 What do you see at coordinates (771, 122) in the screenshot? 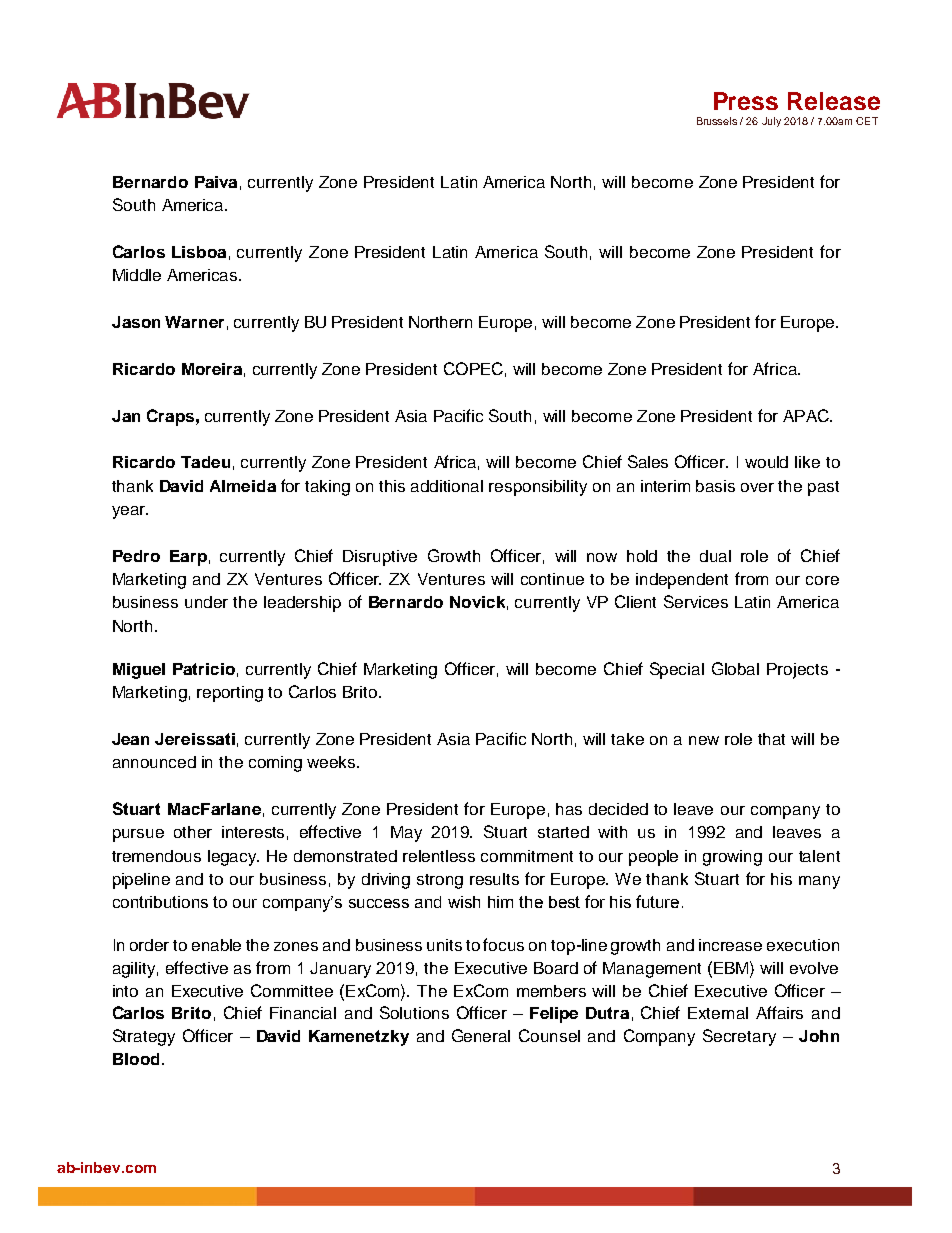
I see `July` at bounding box center [771, 122].
